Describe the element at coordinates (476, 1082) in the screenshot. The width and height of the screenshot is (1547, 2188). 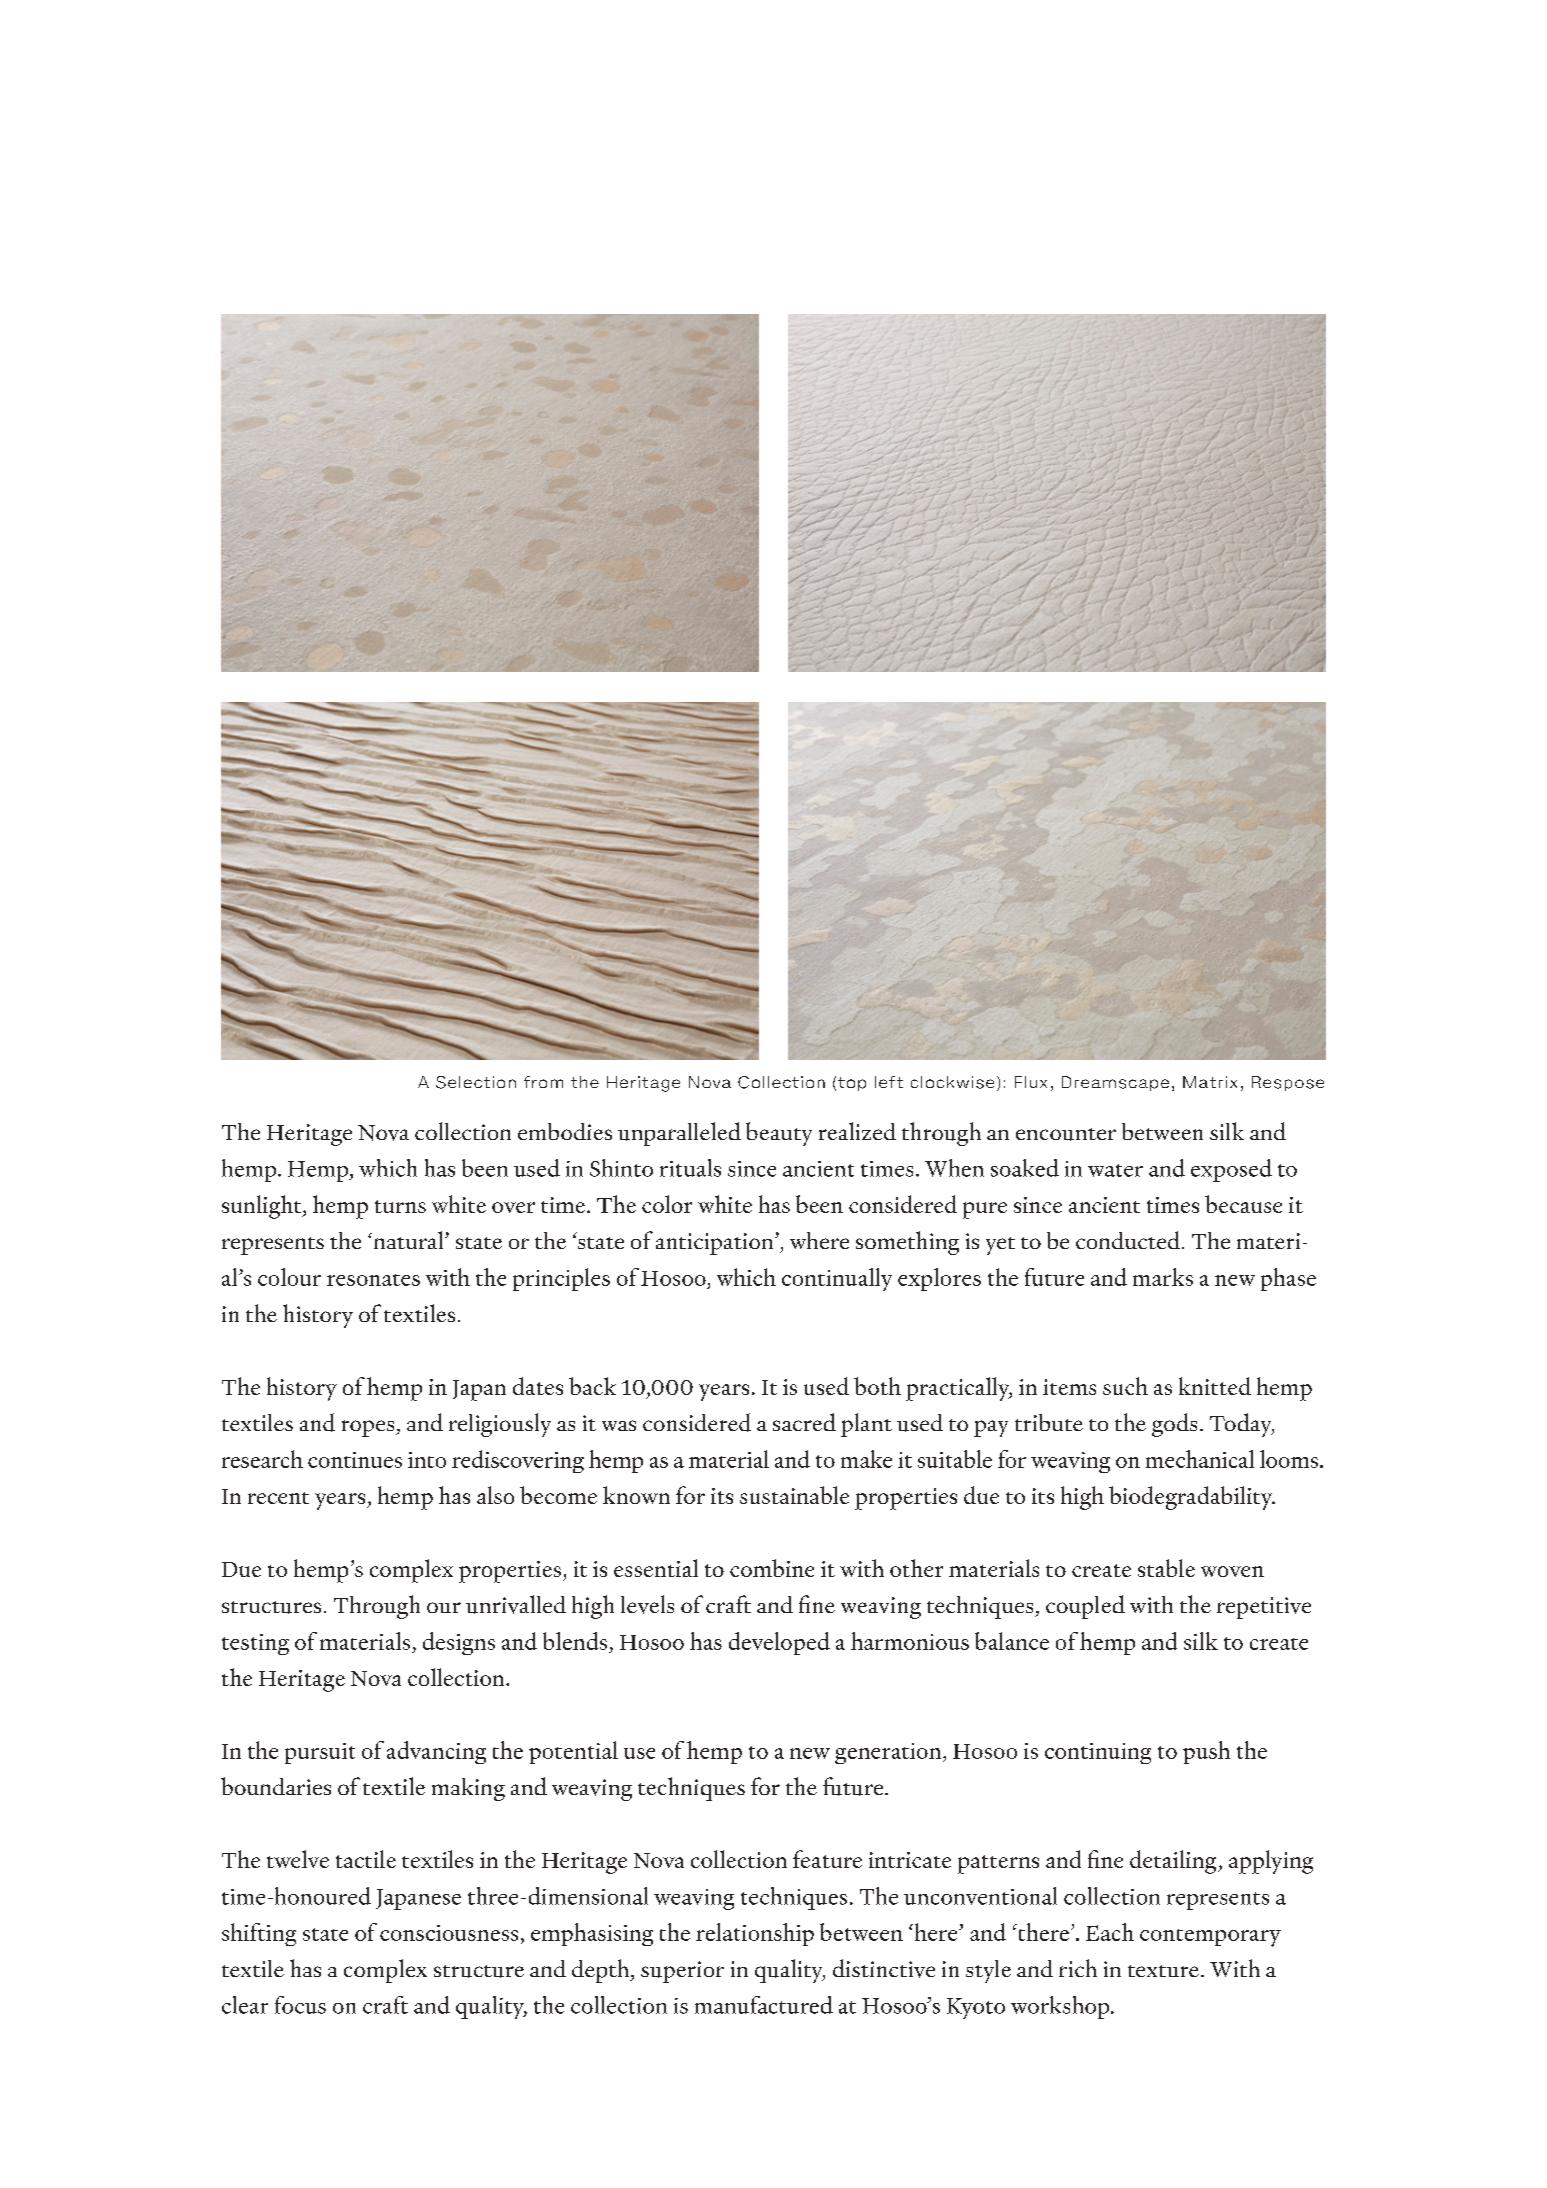
I see `Selection` at that location.
